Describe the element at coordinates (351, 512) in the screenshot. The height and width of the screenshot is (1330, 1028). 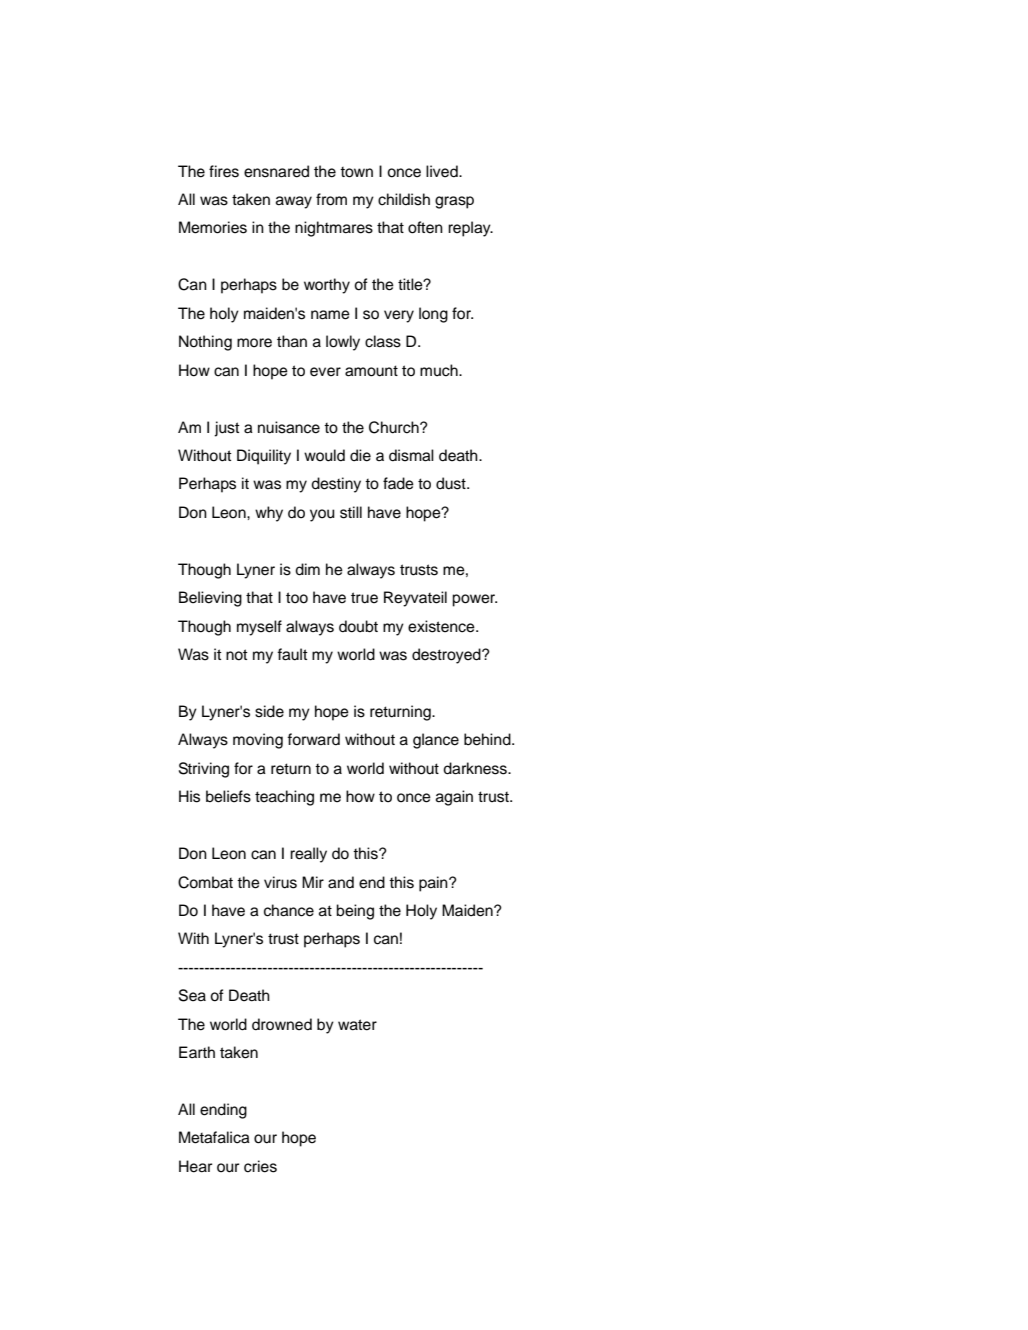
I see `still` at that location.
